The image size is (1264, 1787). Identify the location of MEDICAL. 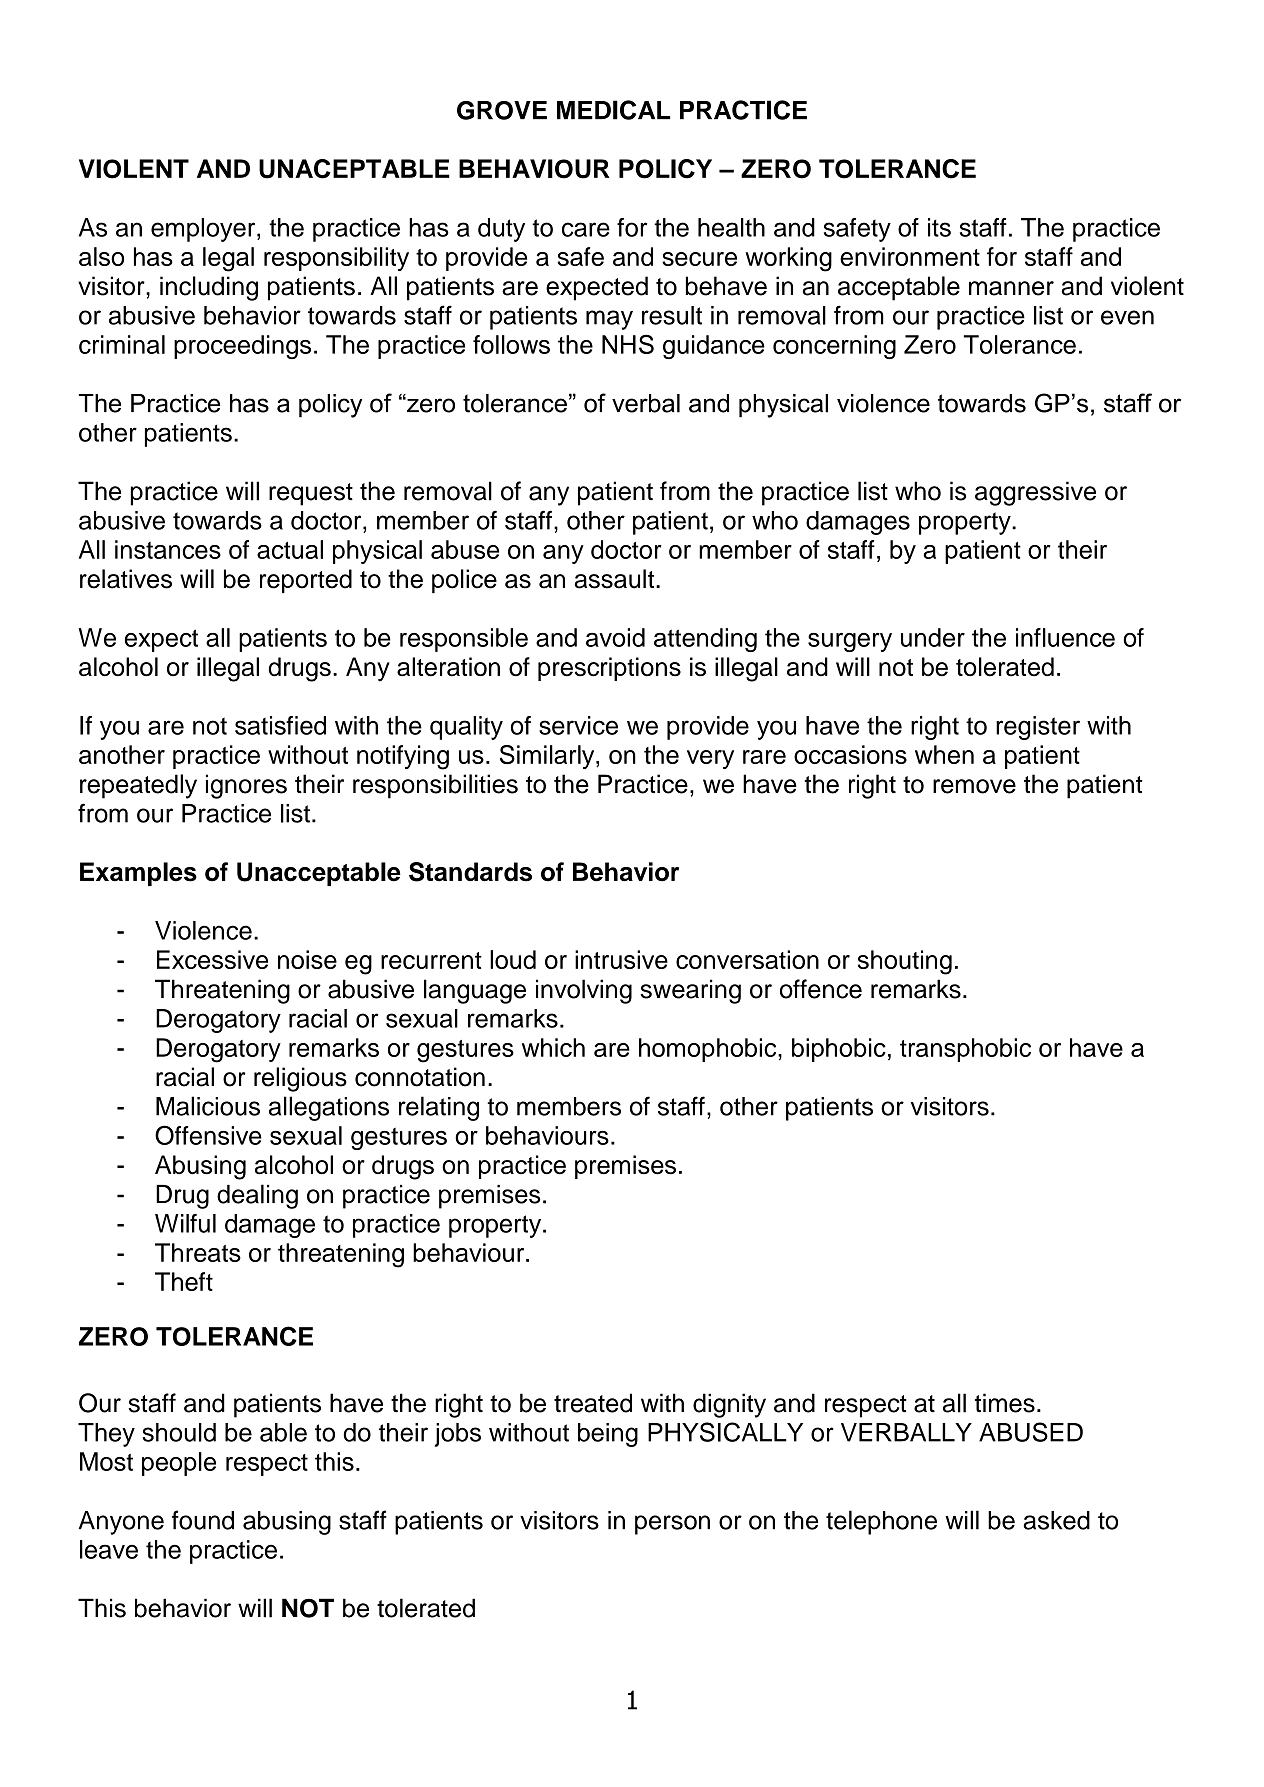
(614, 110).
